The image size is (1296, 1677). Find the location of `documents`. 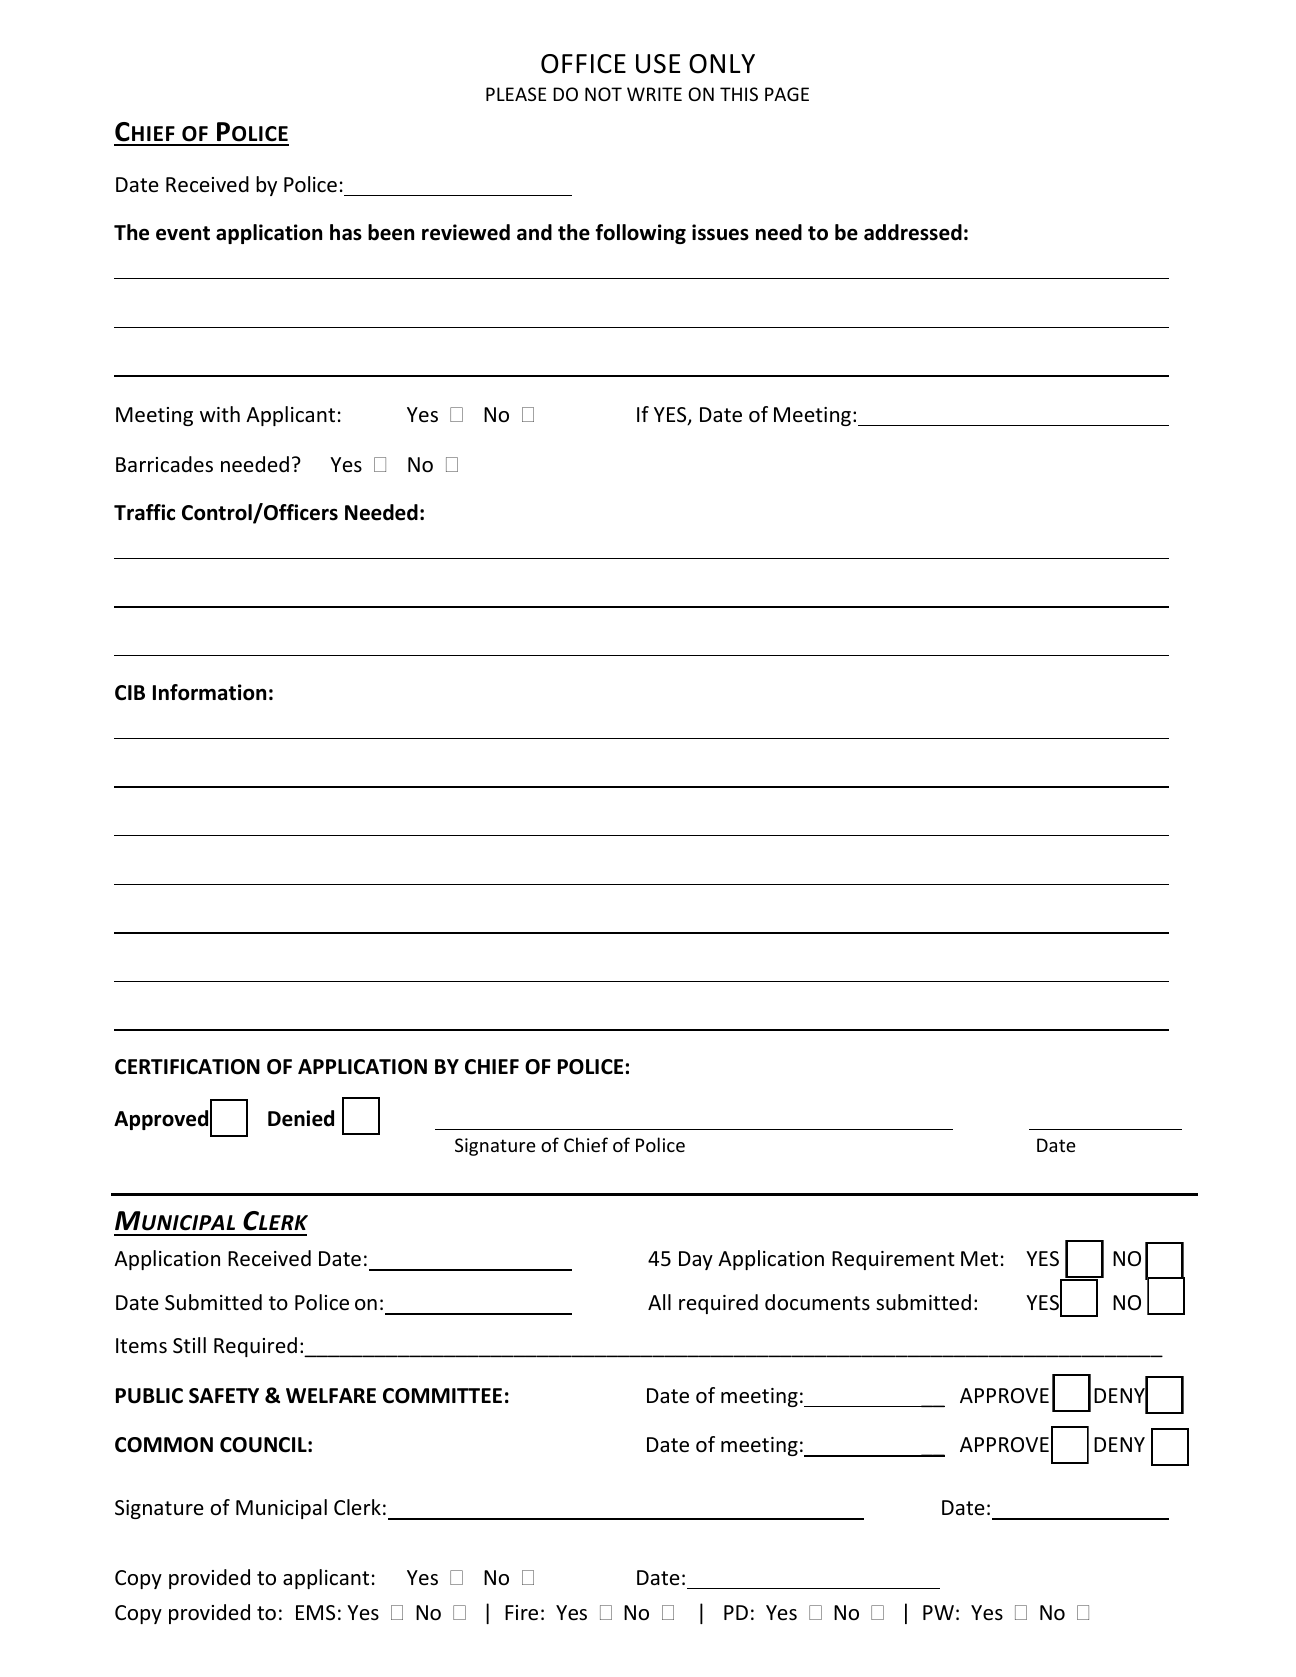

documents is located at coordinates (817, 1302).
